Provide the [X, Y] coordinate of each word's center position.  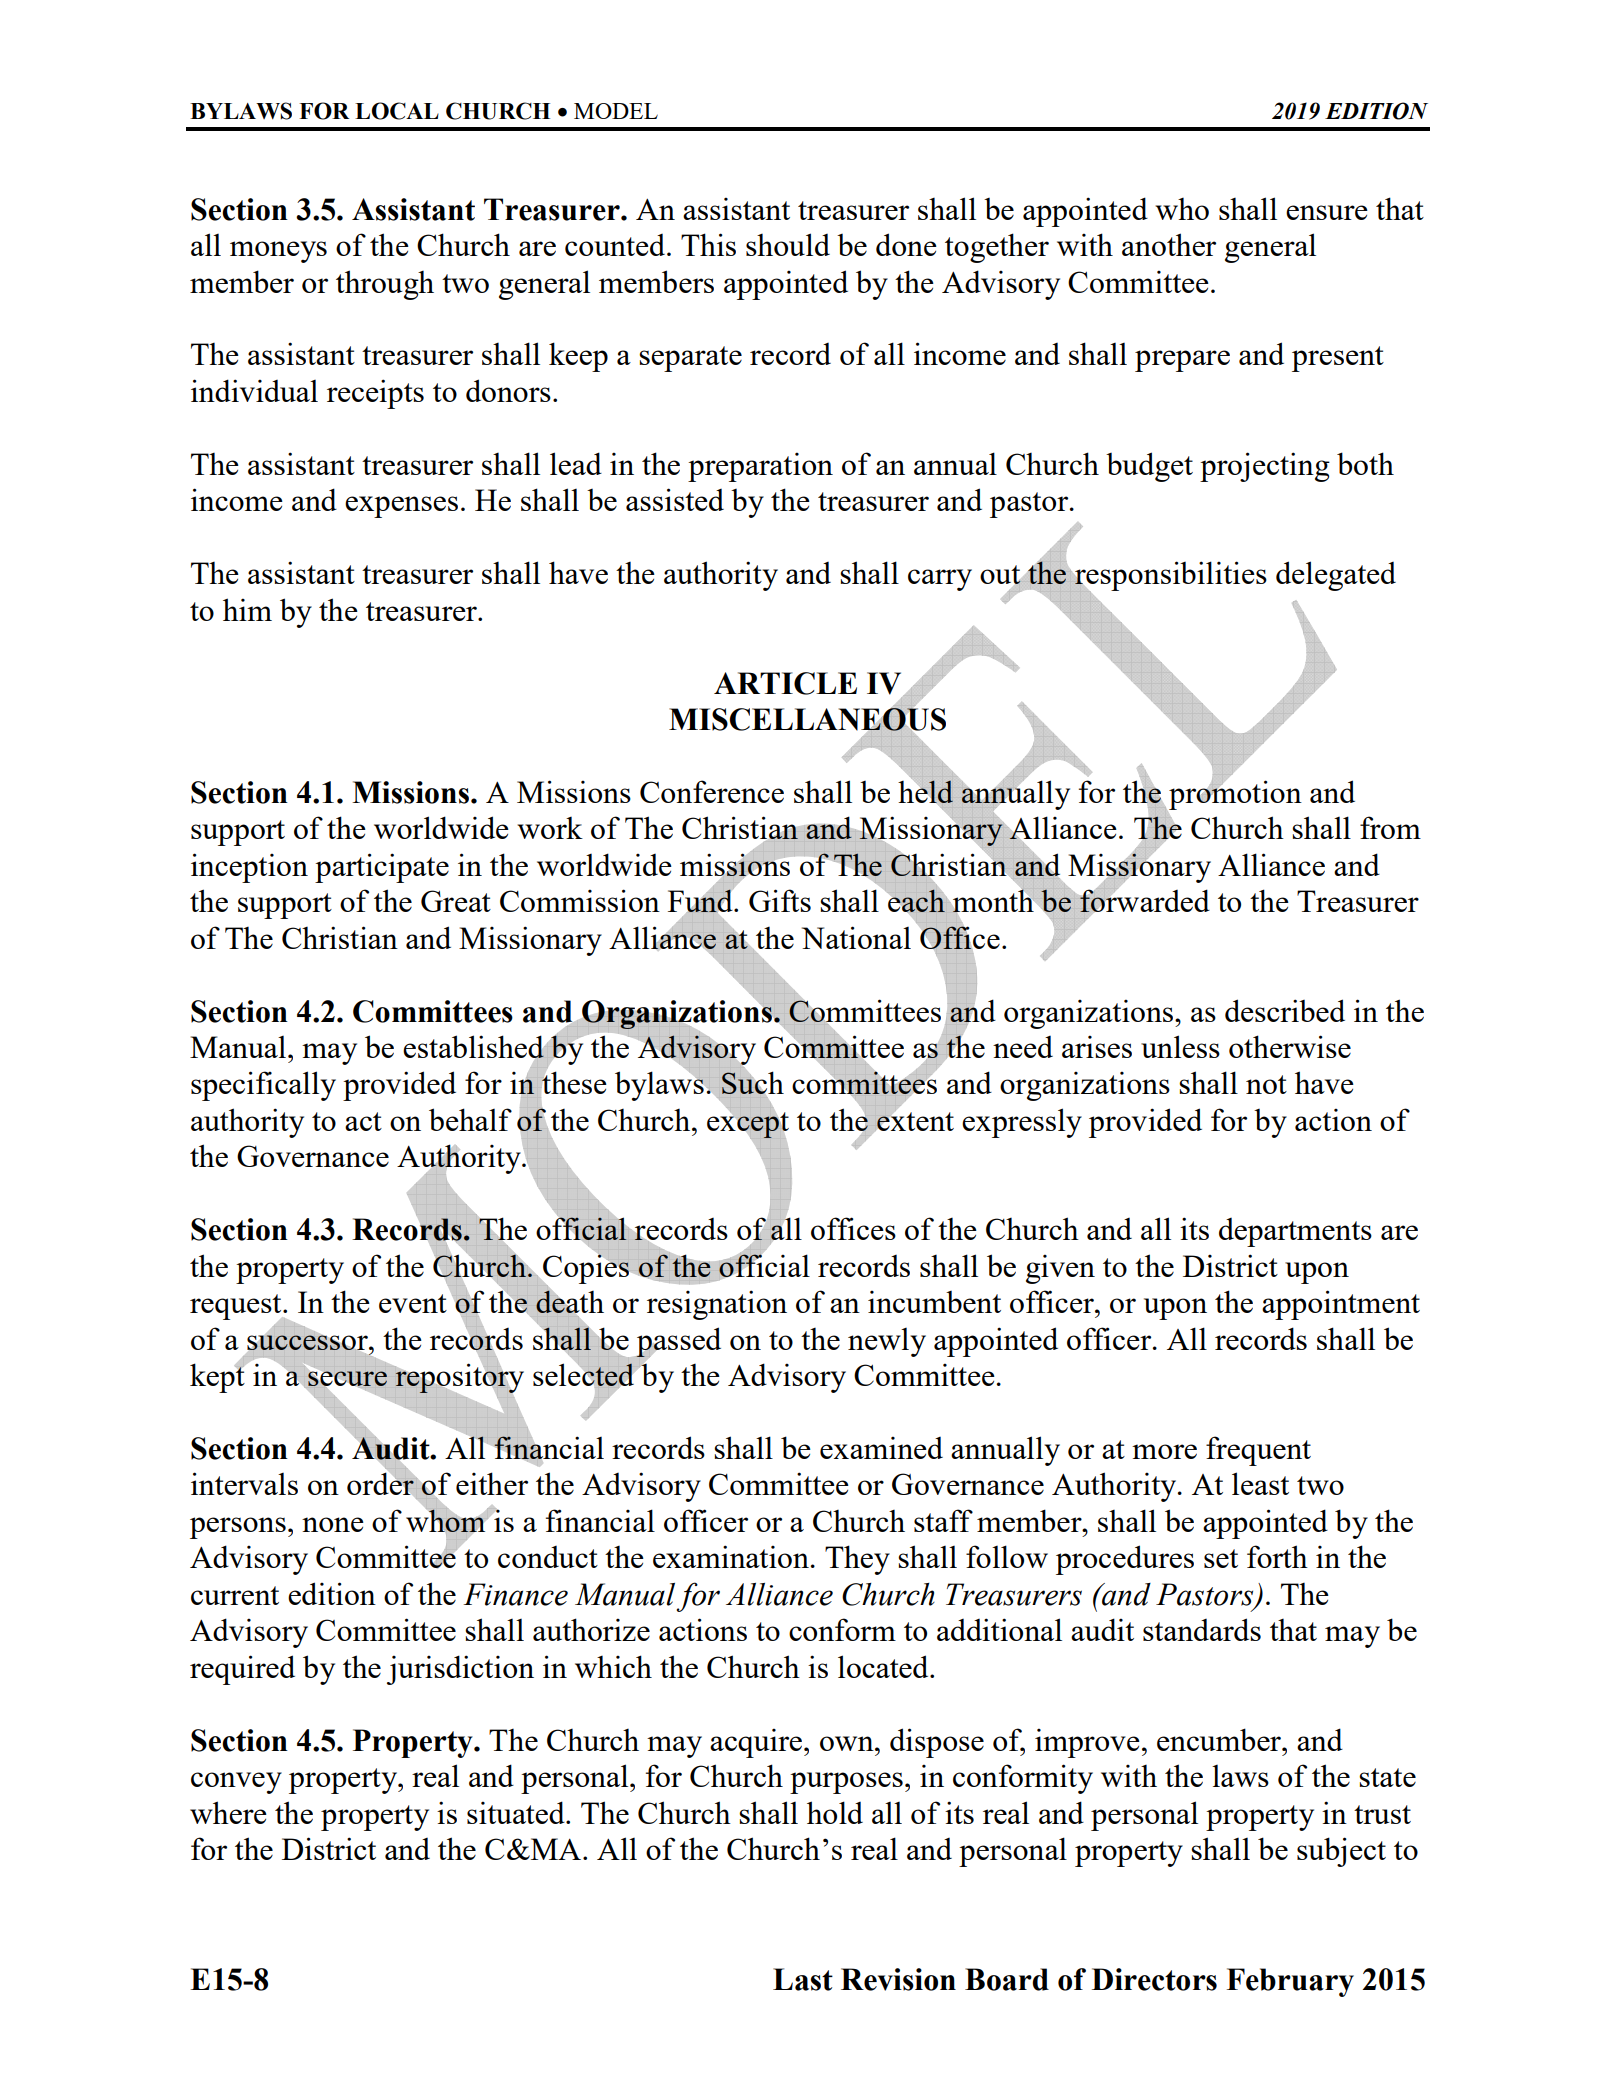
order [381, 1484]
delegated [1336, 576]
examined [881, 1447]
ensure [1327, 212]
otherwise [1290, 1046]
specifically [263, 1086]
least [1260, 1483]
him [247, 609]
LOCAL [397, 111]
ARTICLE [785, 683]
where [228, 1812]
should [788, 244]
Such [753, 1083]
